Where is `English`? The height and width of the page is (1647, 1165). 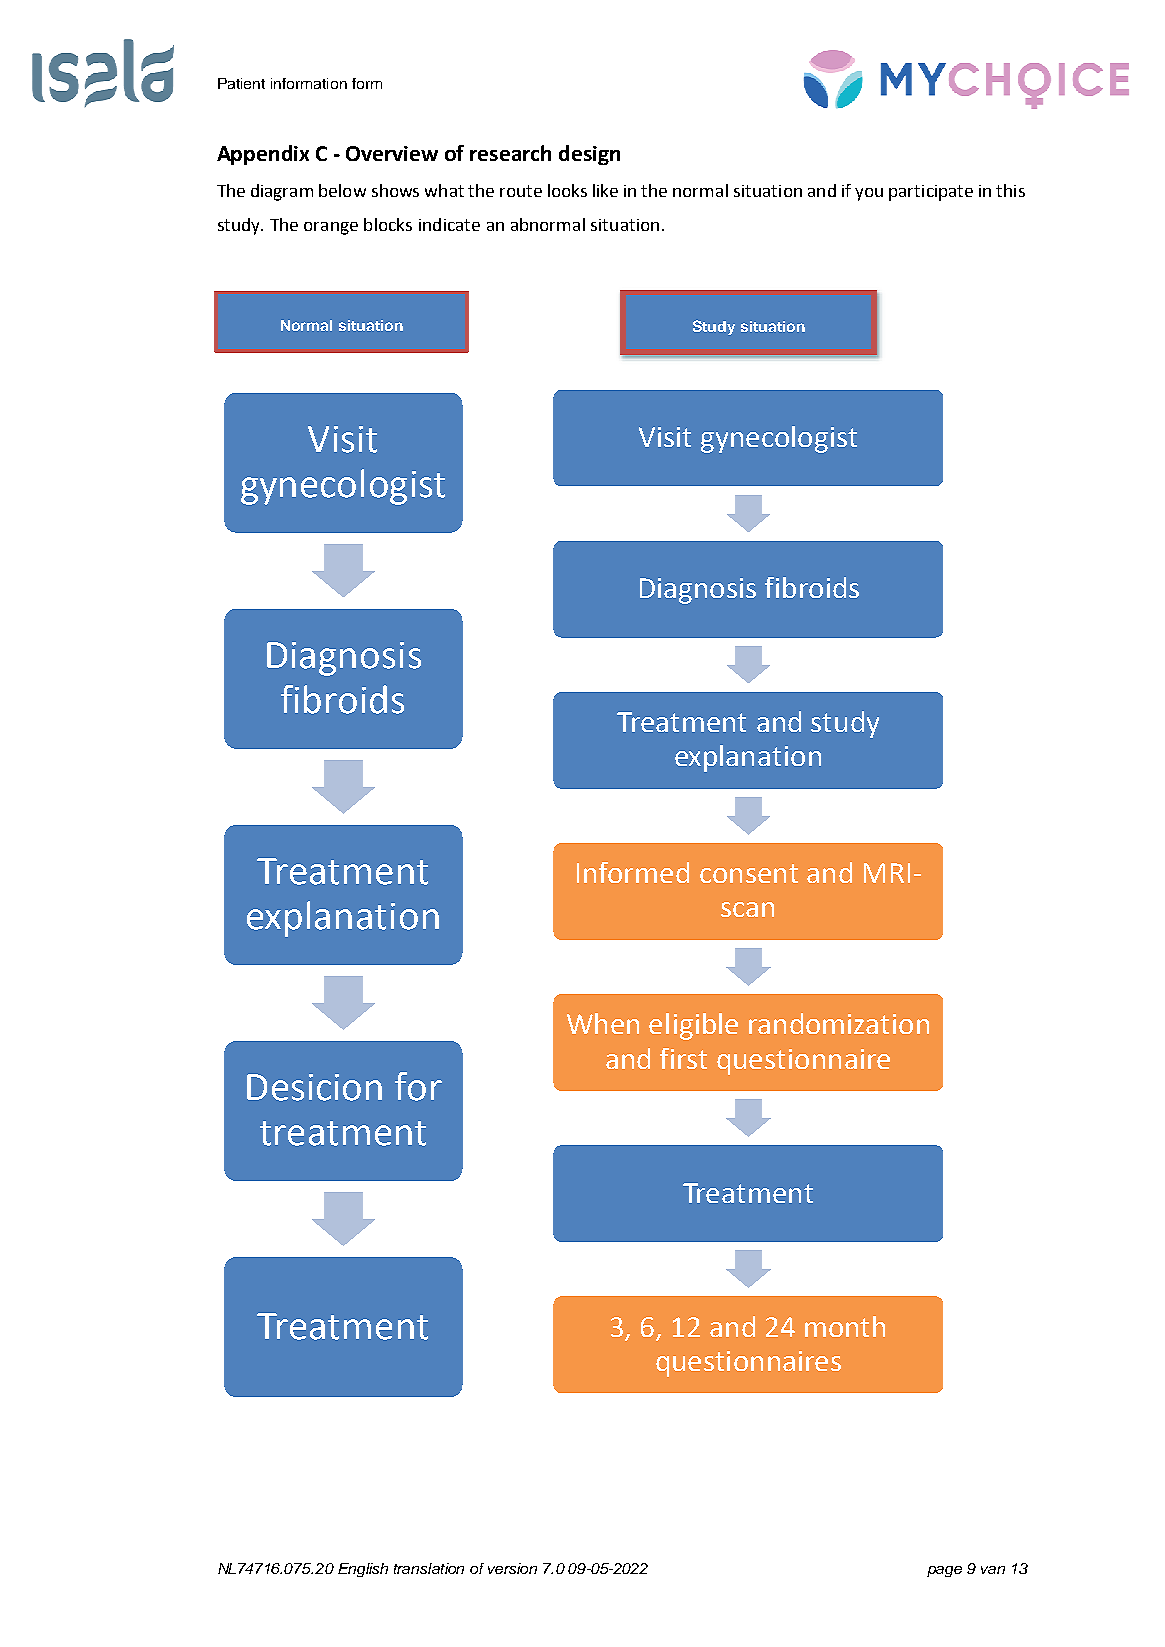 English is located at coordinates (363, 1570).
